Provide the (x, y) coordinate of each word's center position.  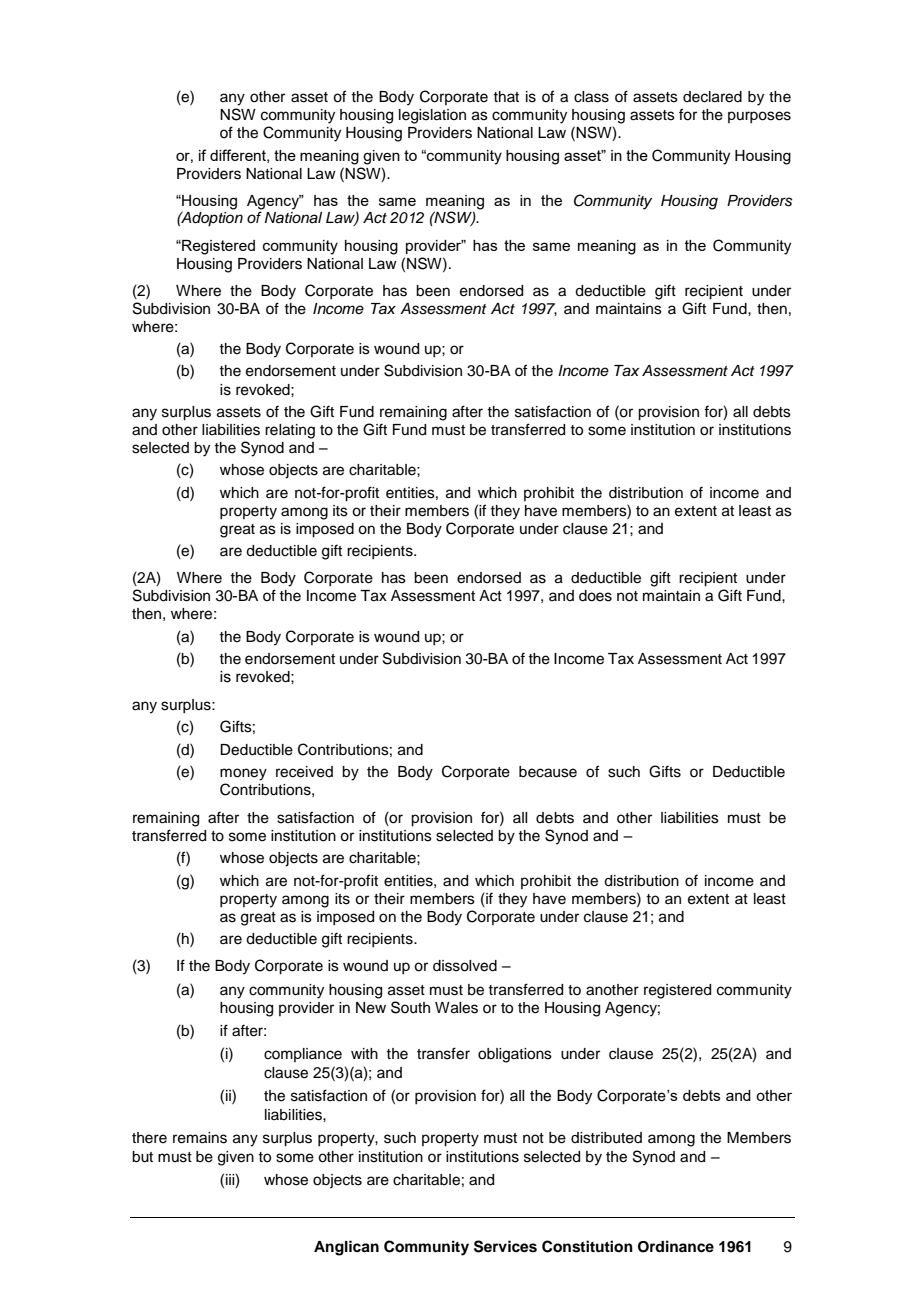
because (548, 772)
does (595, 596)
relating (290, 431)
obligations (515, 1055)
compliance (303, 1055)
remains (200, 1138)
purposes (759, 117)
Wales (456, 1008)
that (506, 96)
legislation (432, 116)
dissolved (465, 966)
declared (712, 97)
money (243, 774)
